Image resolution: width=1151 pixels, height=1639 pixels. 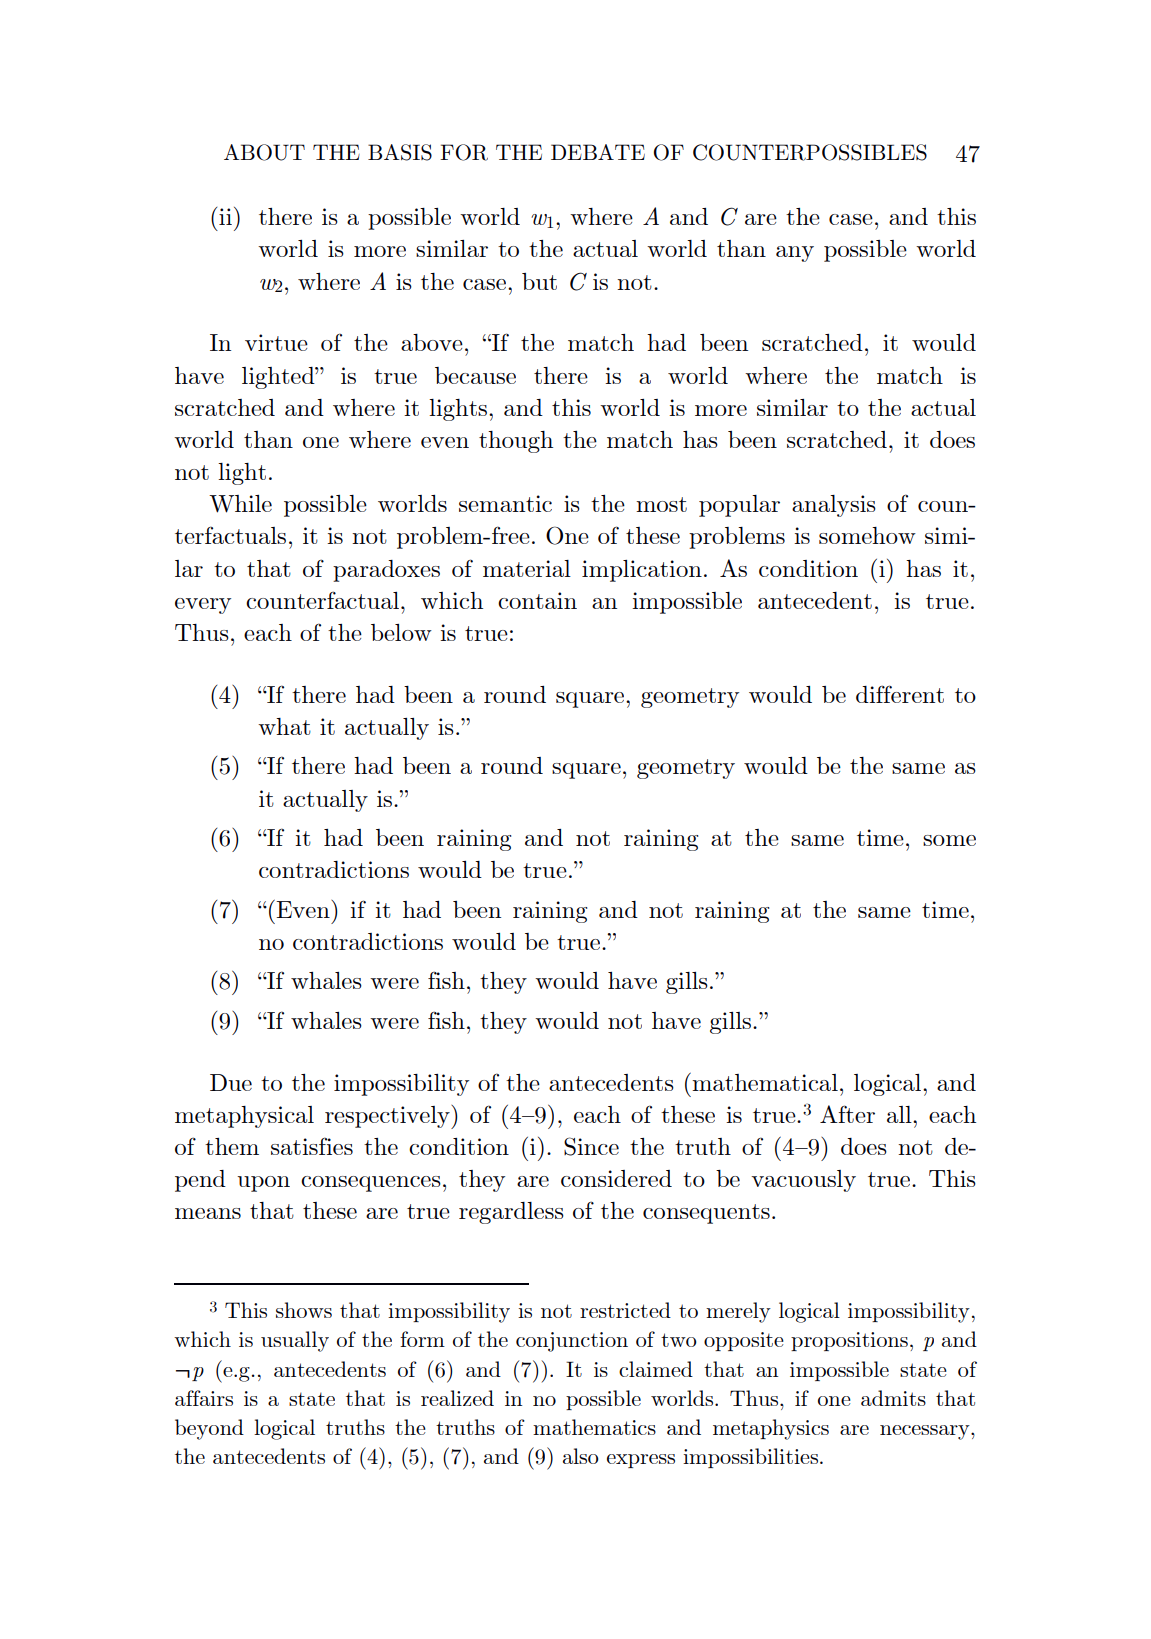 I want to click on ABOUT, so click(x=264, y=152).
